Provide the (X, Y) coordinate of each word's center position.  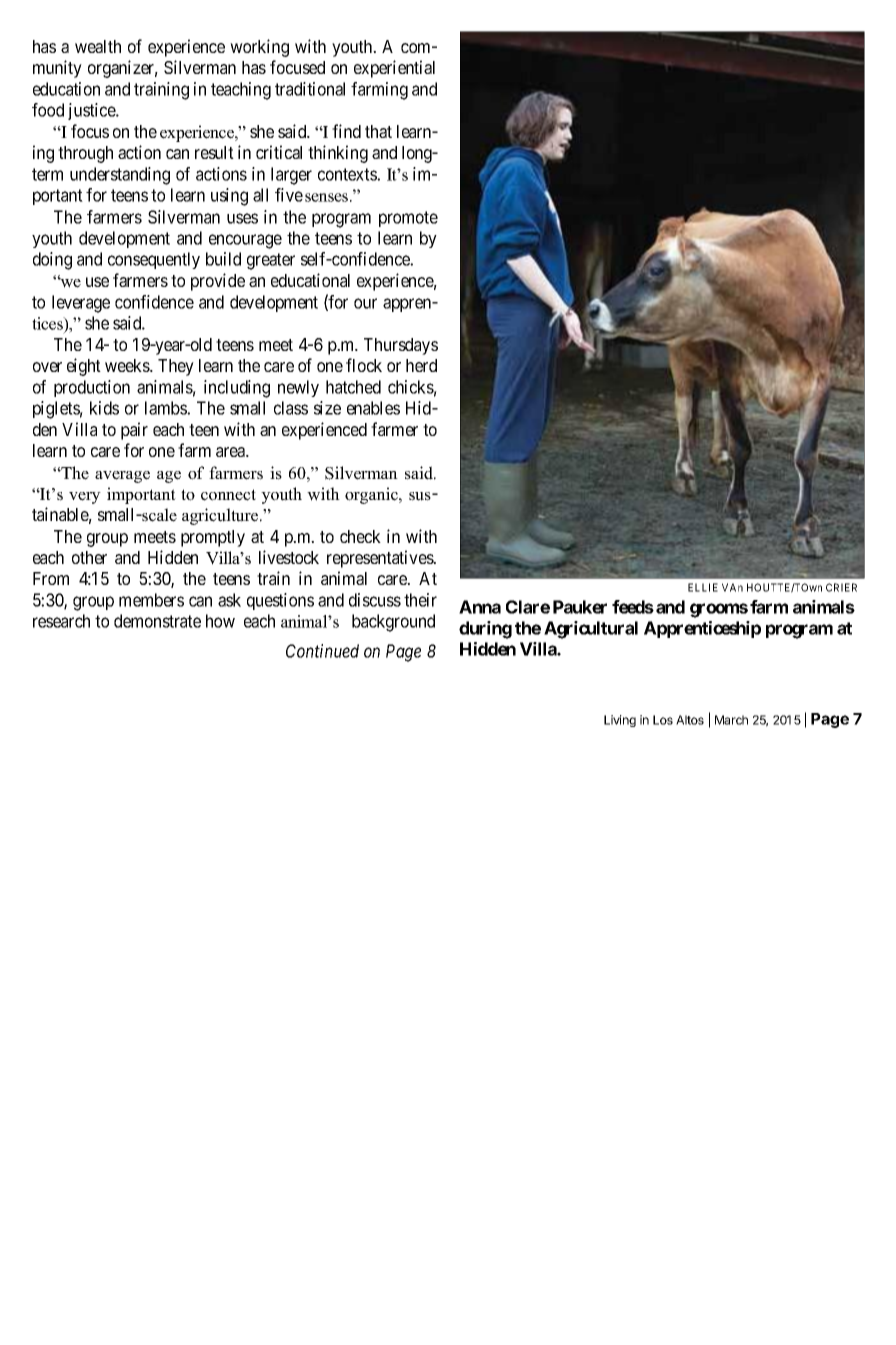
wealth (98, 46)
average (122, 477)
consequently (154, 260)
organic (372, 495)
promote (408, 219)
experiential (394, 69)
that (378, 131)
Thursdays (401, 346)
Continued (322, 651)
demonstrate (157, 621)
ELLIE (703, 587)
